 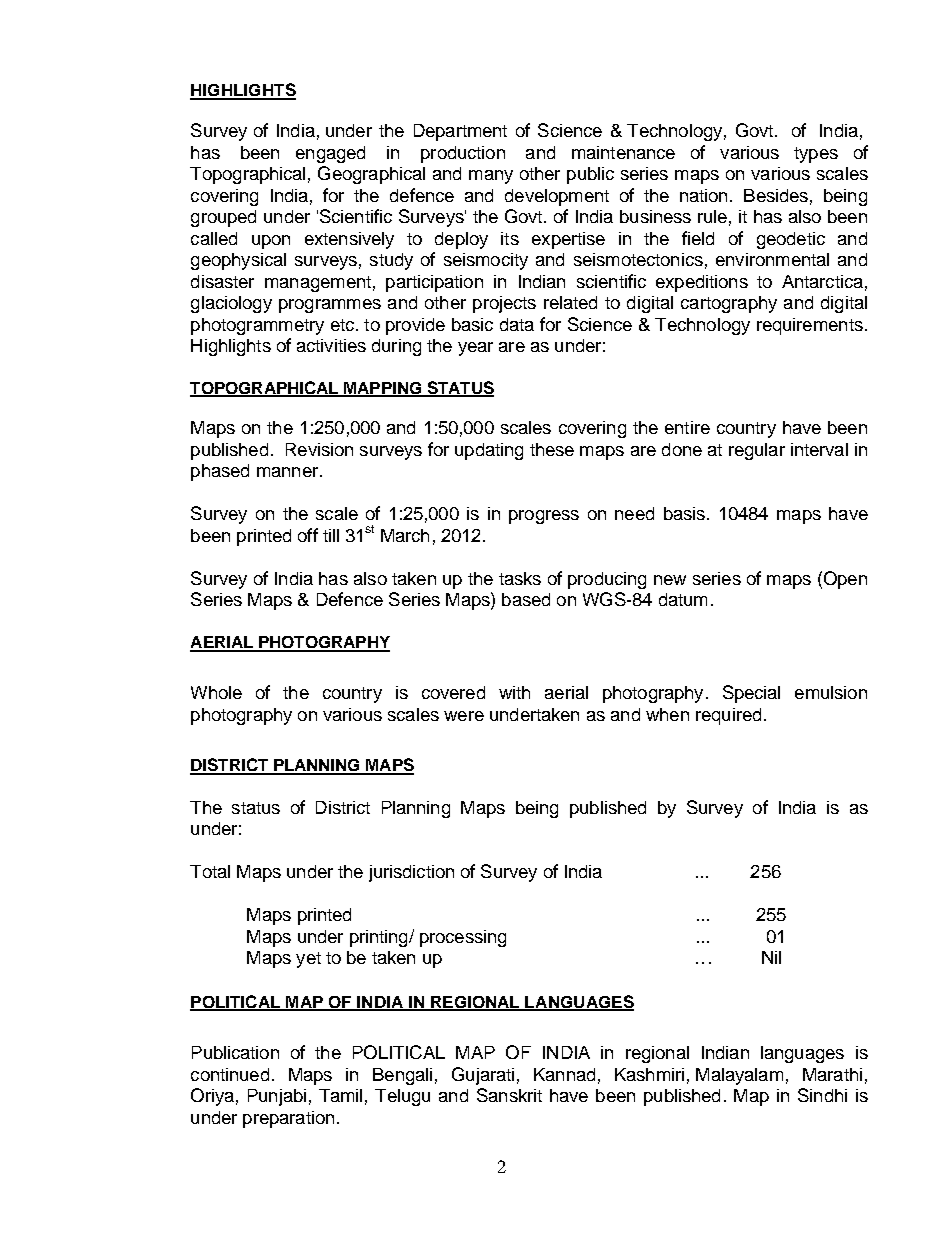 What do you see at coordinates (757, 451) in the screenshot?
I see `regular` at bounding box center [757, 451].
